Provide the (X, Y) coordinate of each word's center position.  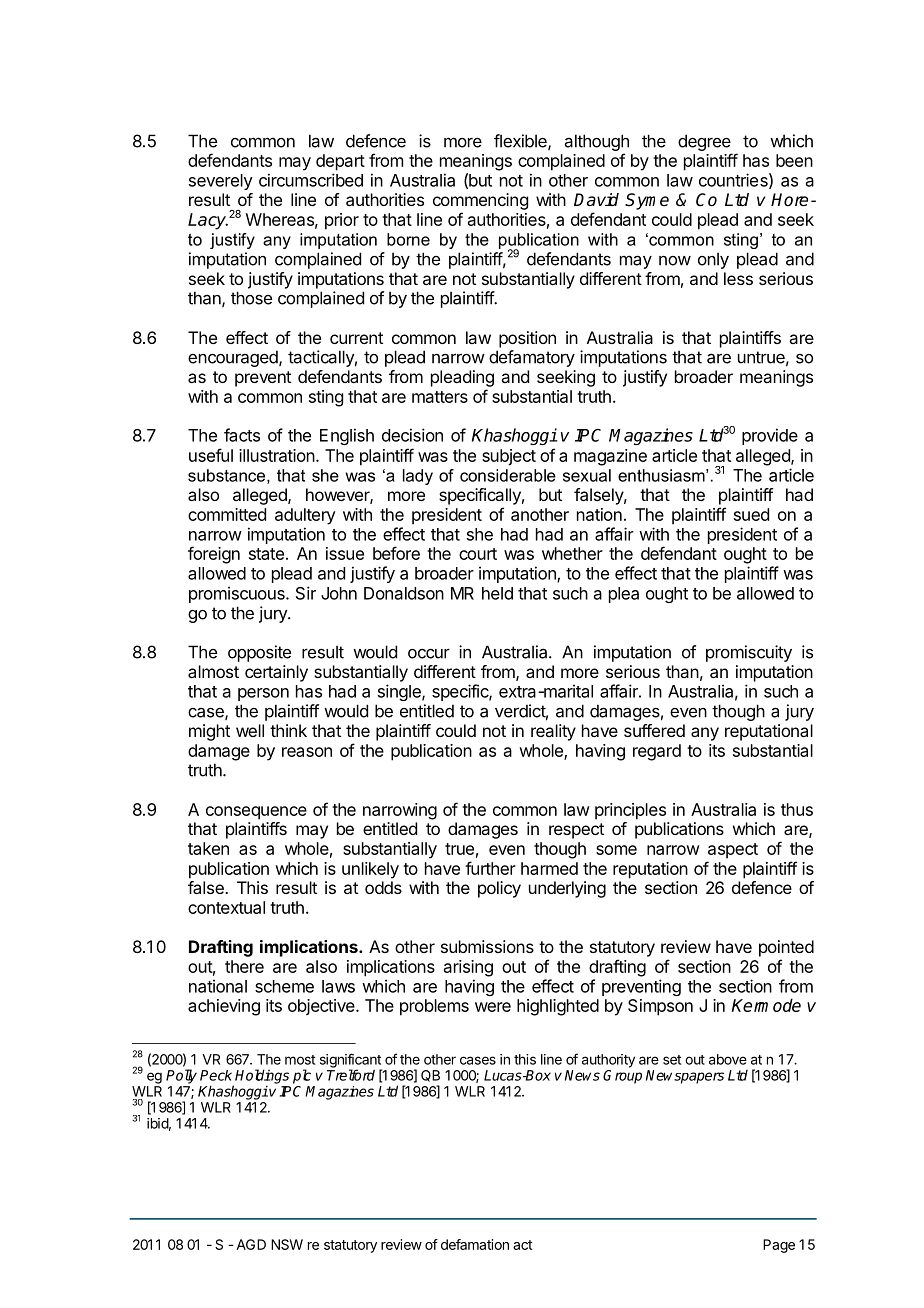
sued (751, 514)
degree (705, 144)
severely (221, 182)
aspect (733, 851)
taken (208, 848)
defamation (475, 1244)
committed (227, 514)
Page (779, 1246)
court (478, 554)
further (490, 868)
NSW (287, 1244)
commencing (480, 201)
